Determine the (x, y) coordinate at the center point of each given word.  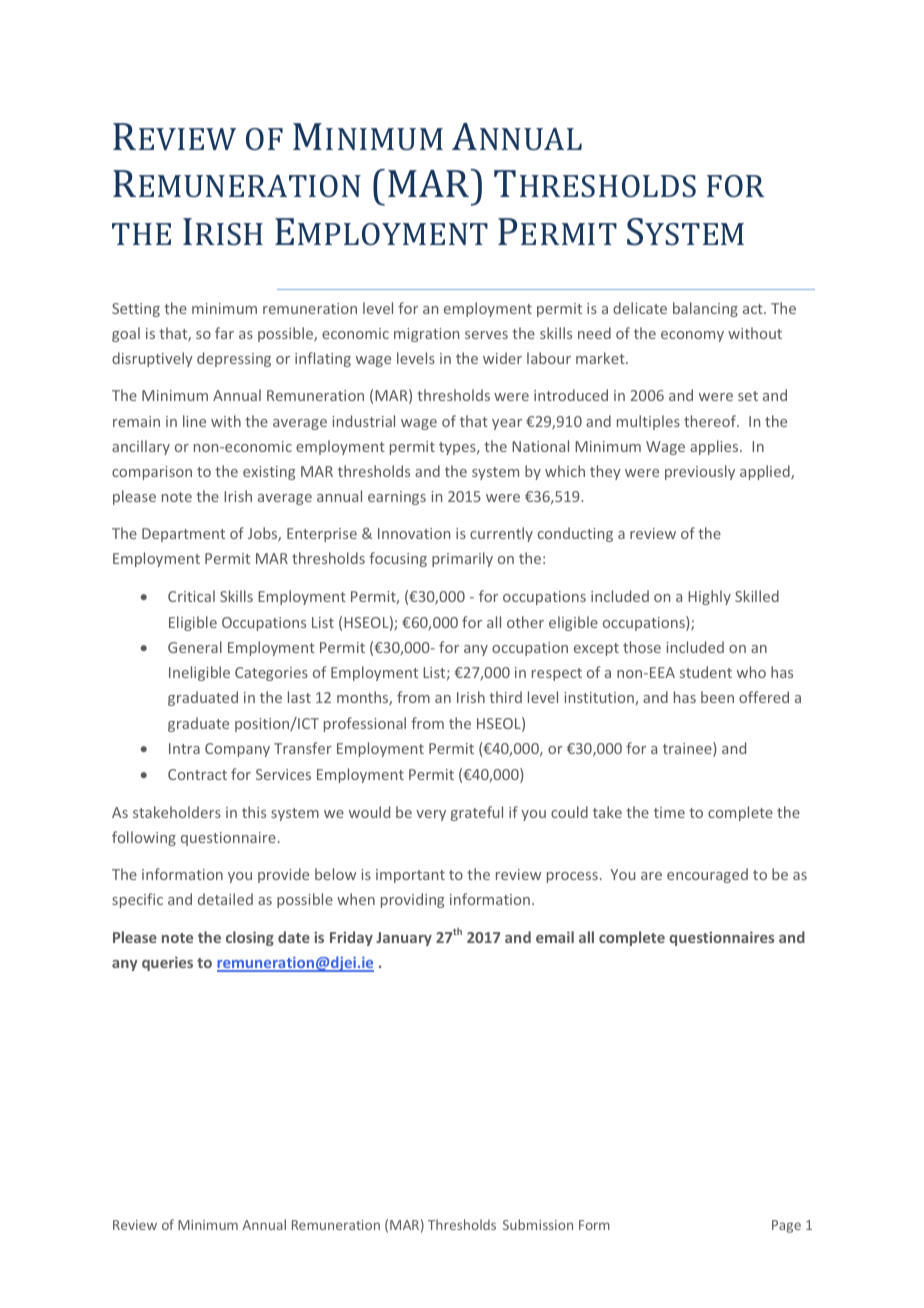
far (224, 333)
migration (426, 335)
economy (692, 336)
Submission (538, 1224)
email (555, 937)
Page (786, 1226)
